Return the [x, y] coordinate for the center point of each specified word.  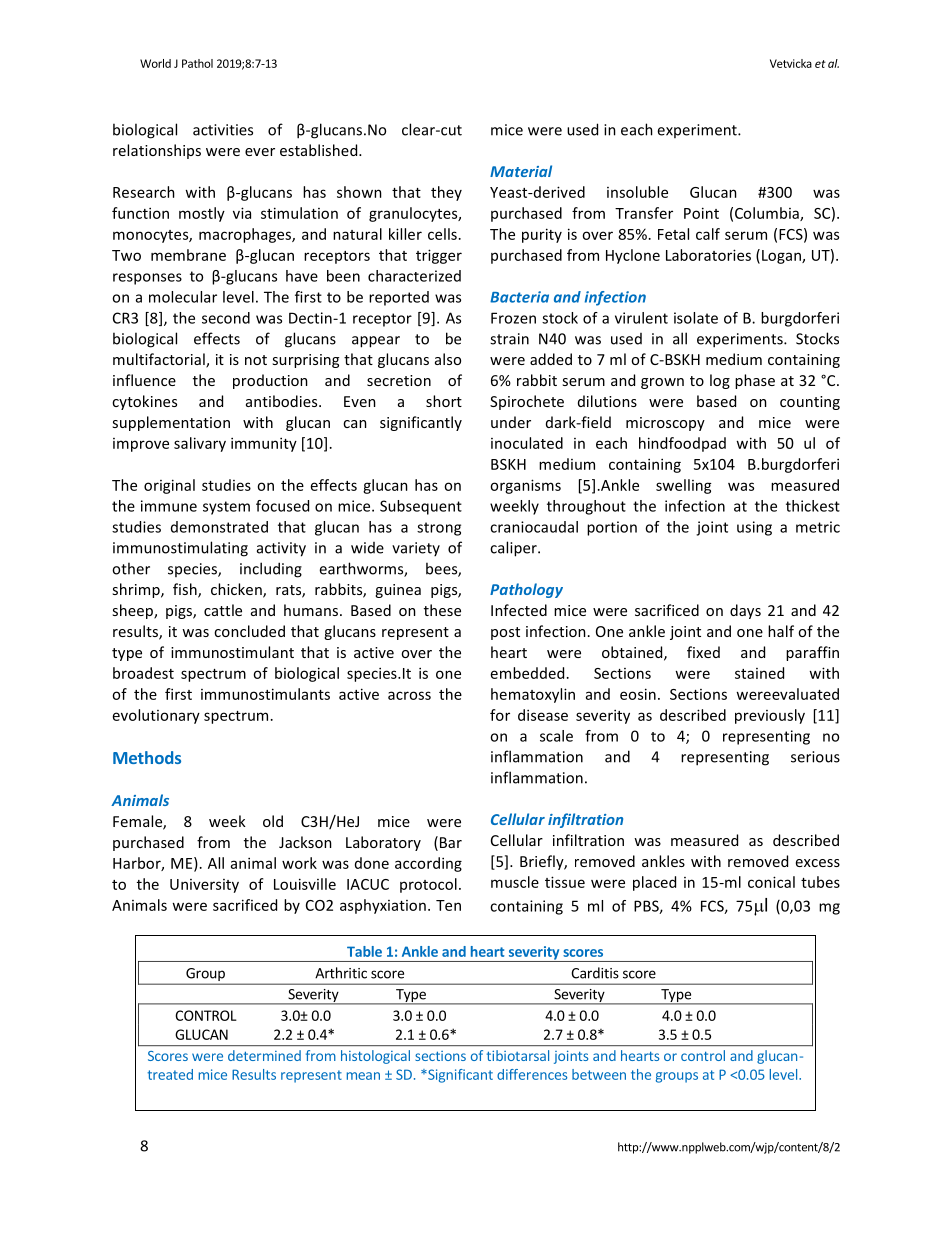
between [599, 1074]
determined [264, 1055]
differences [532, 1074]
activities [223, 130]
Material [521, 171]
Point [701, 213]
